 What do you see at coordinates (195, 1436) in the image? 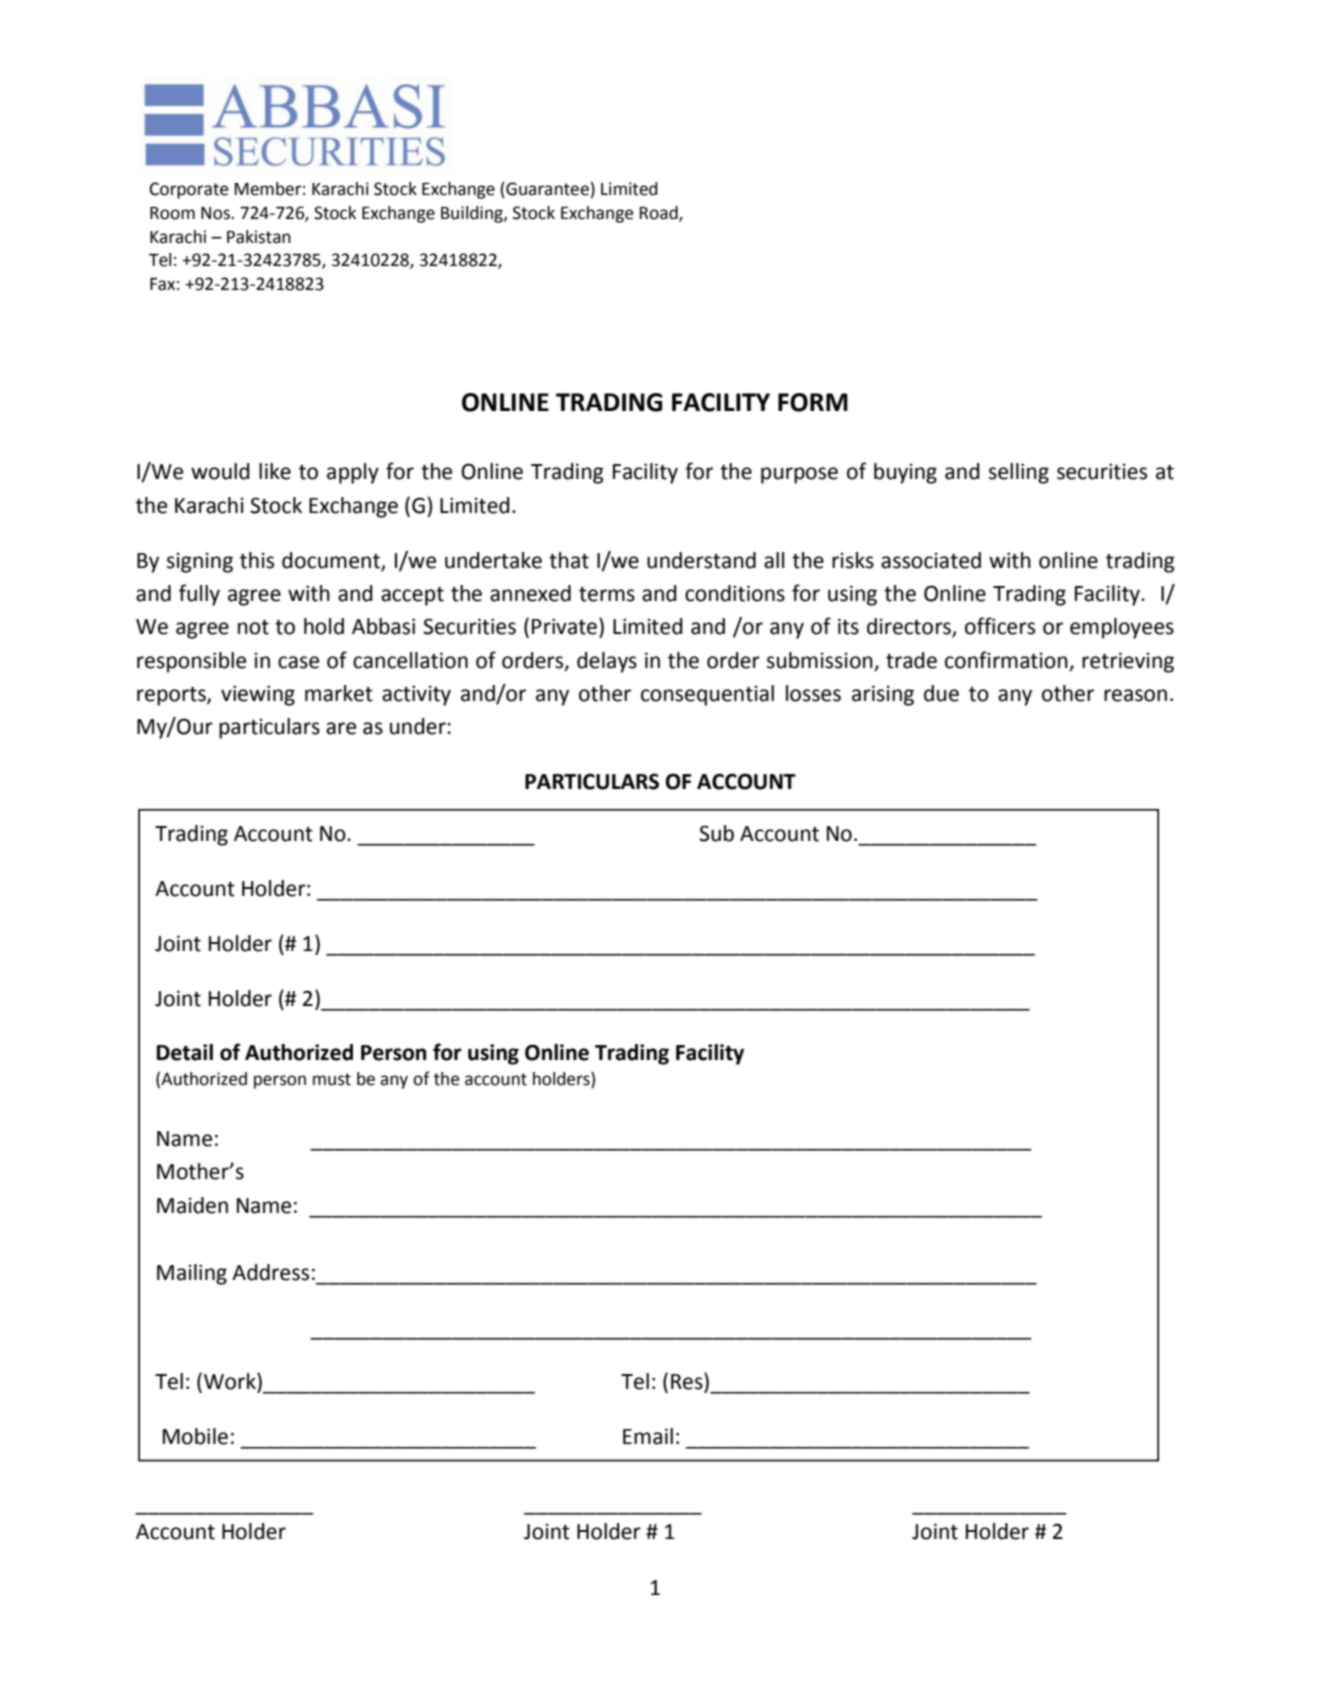
I see `Mobile` at bounding box center [195, 1436].
